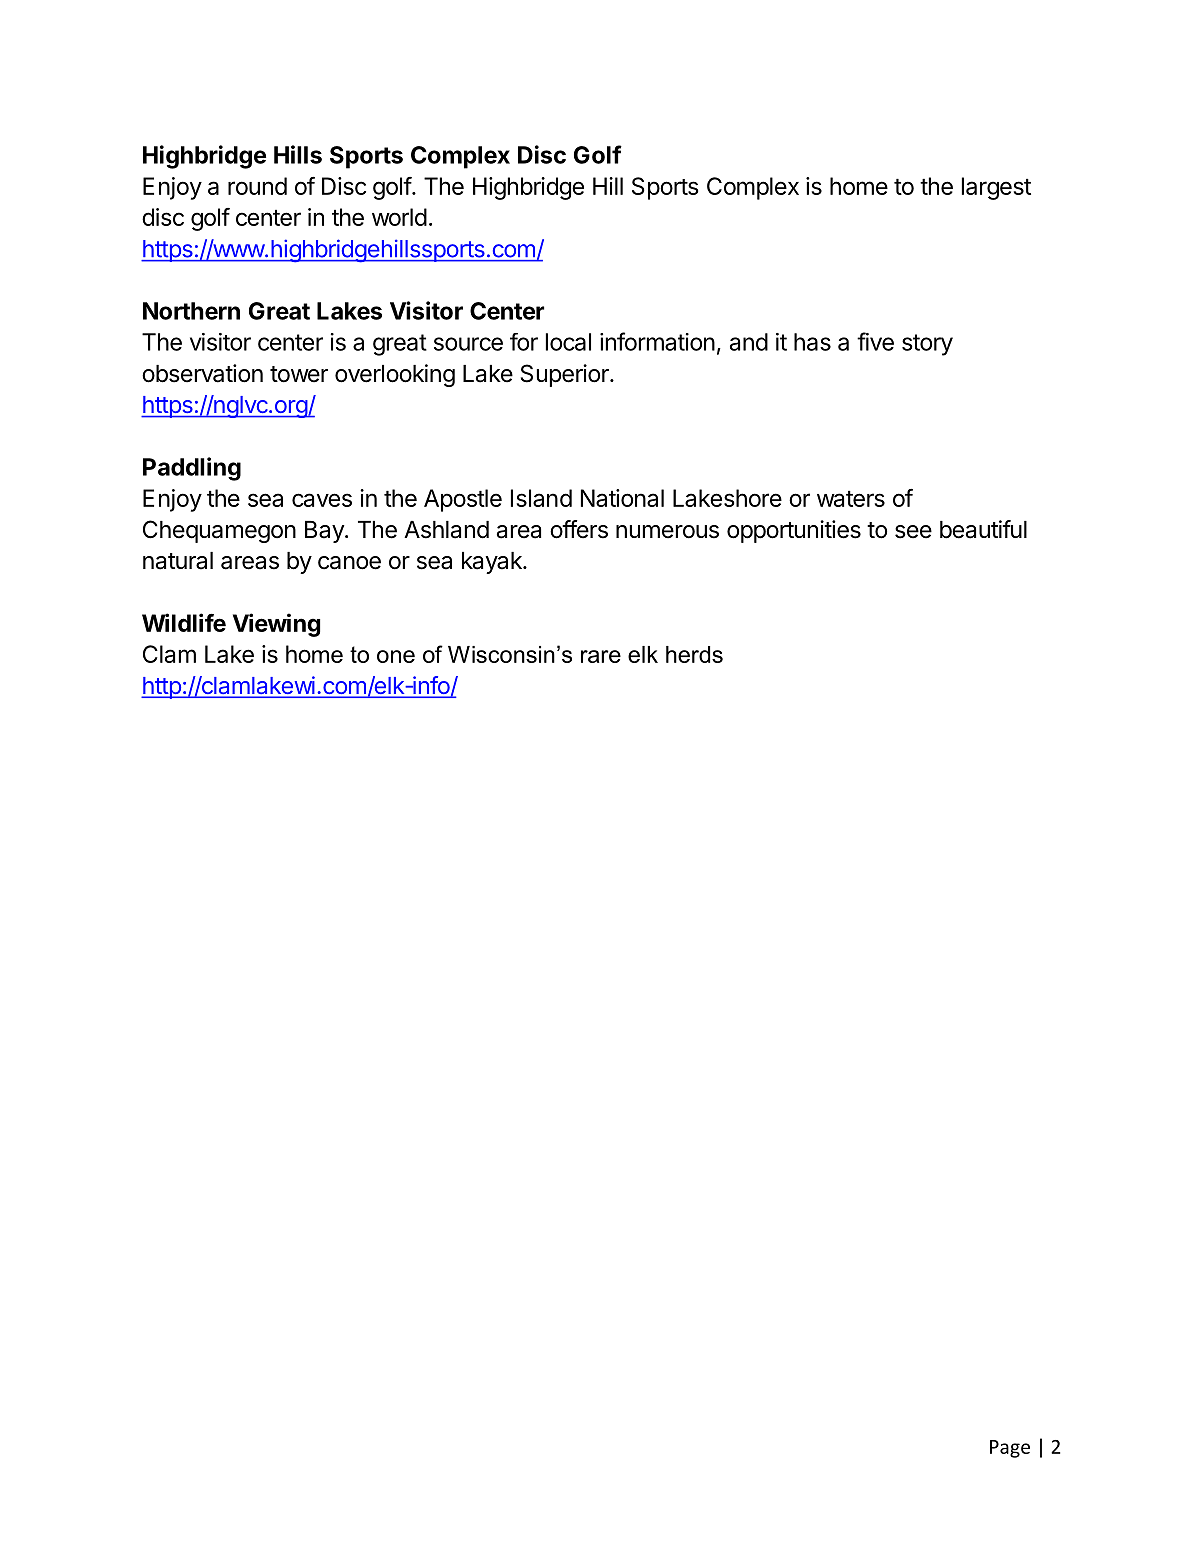 The height and width of the screenshot is (1557, 1203). What do you see at coordinates (396, 656) in the screenshot?
I see `one` at bounding box center [396, 656].
